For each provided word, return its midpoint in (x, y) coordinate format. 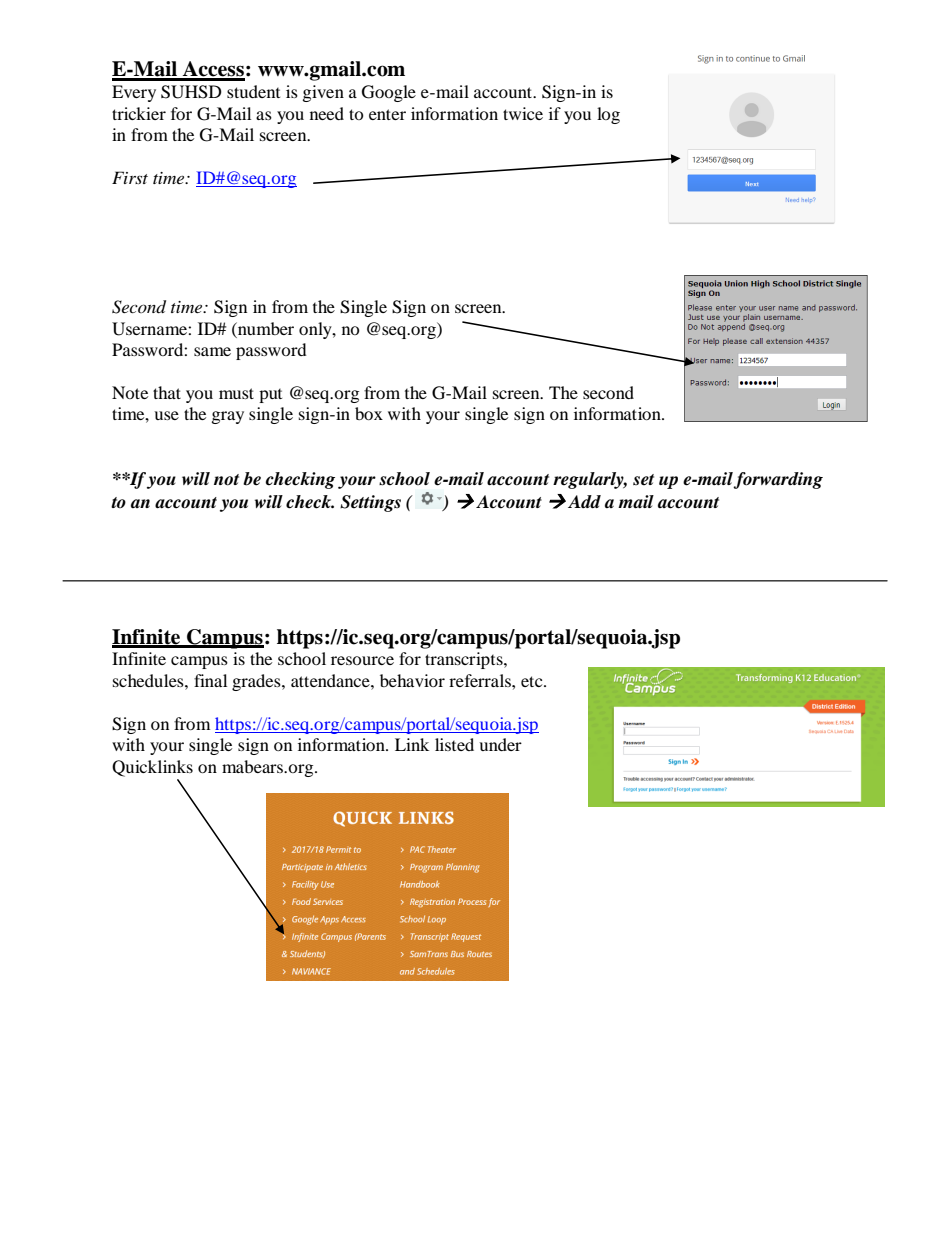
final (210, 680)
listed (454, 744)
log (608, 115)
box (369, 413)
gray (228, 417)
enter (387, 114)
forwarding (778, 480)
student (253, 91)
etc (533, 681)
